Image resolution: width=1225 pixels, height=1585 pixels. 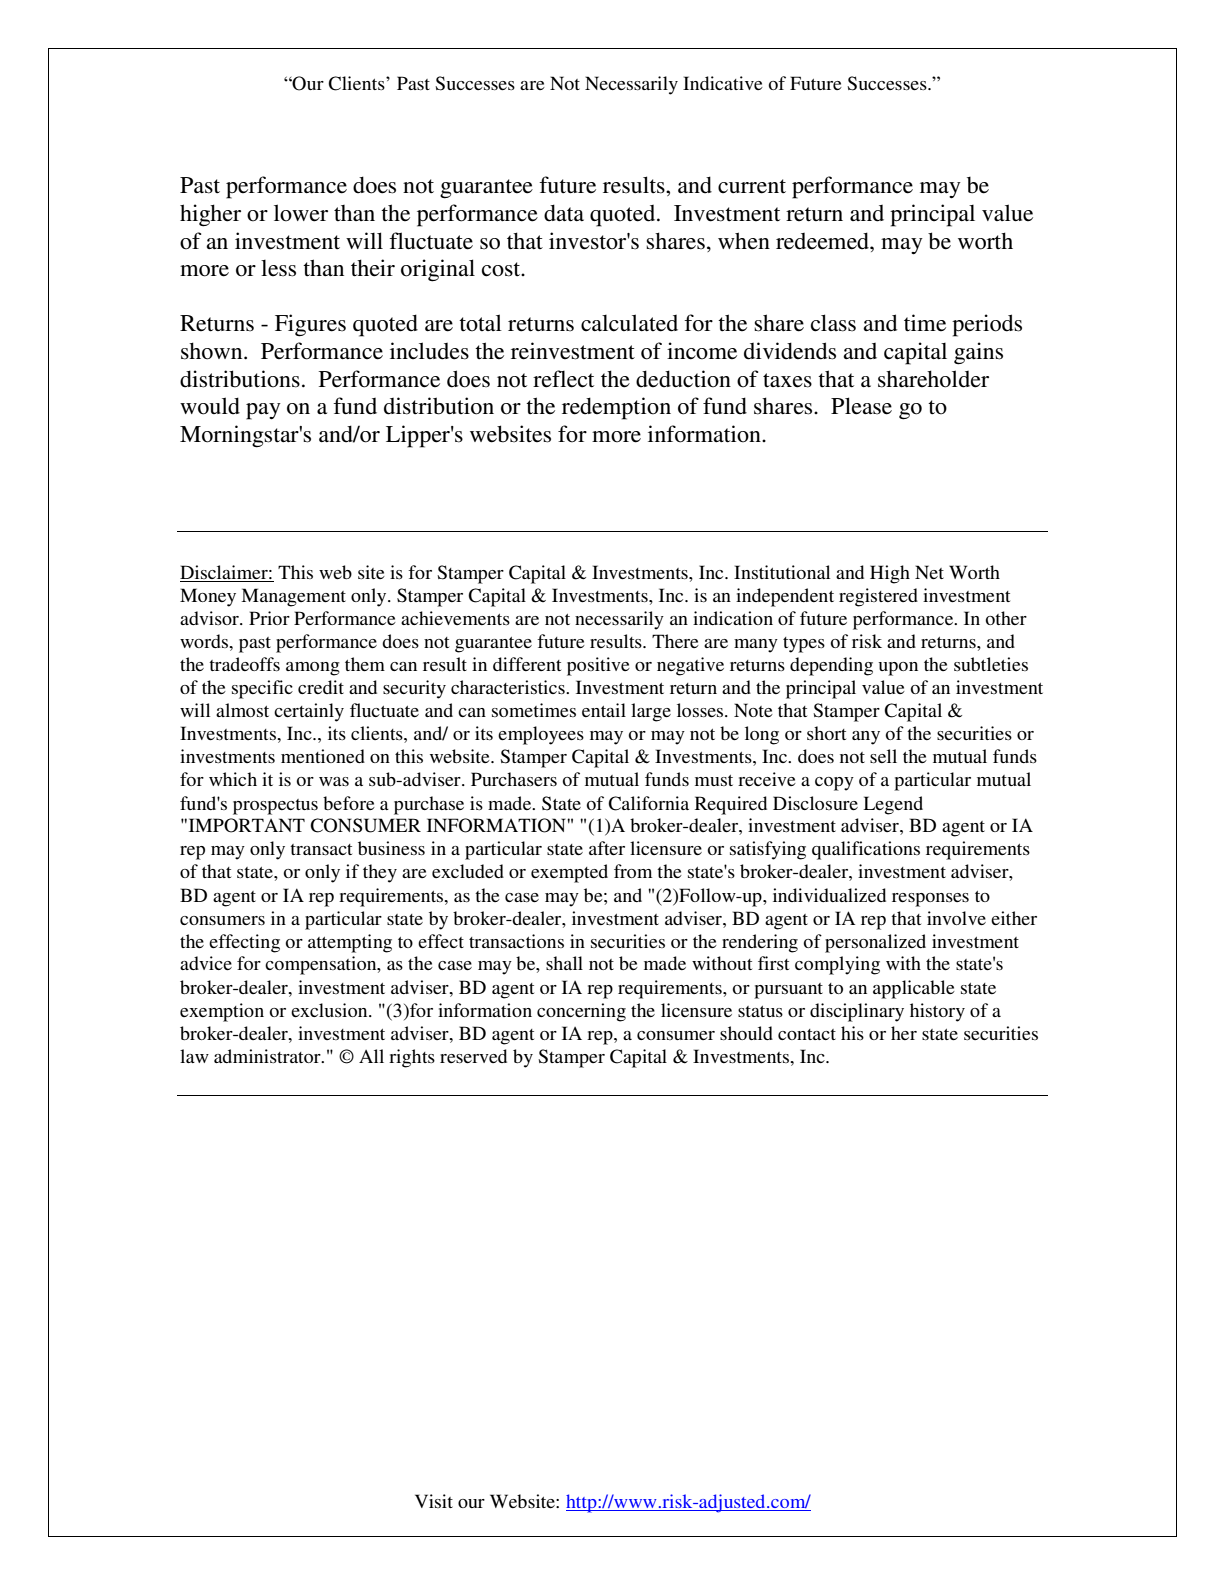 I want to click on reserved, so click(x=473, y=1056).
